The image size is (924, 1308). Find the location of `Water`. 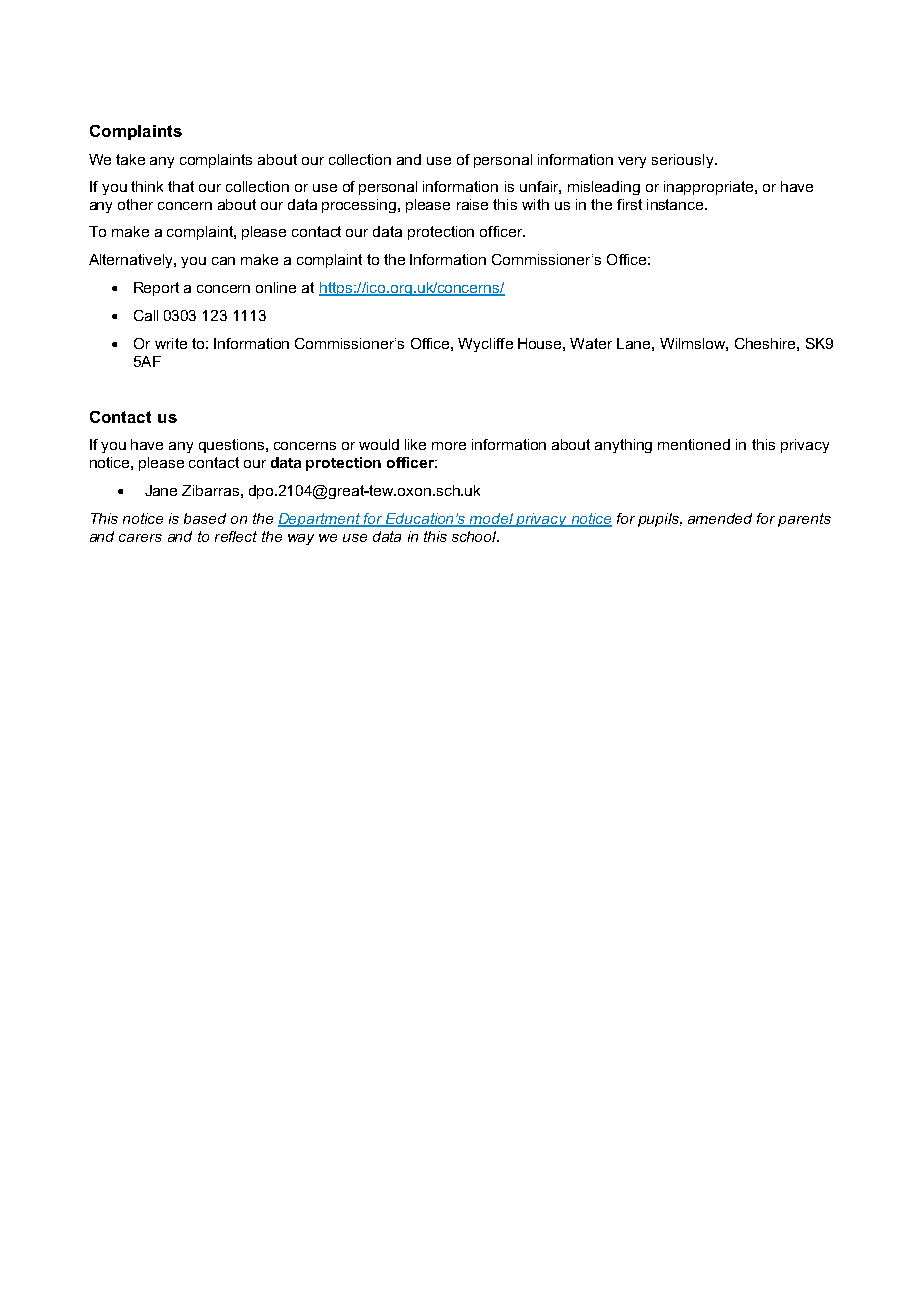

Water is located at coordinates (591, 343).
